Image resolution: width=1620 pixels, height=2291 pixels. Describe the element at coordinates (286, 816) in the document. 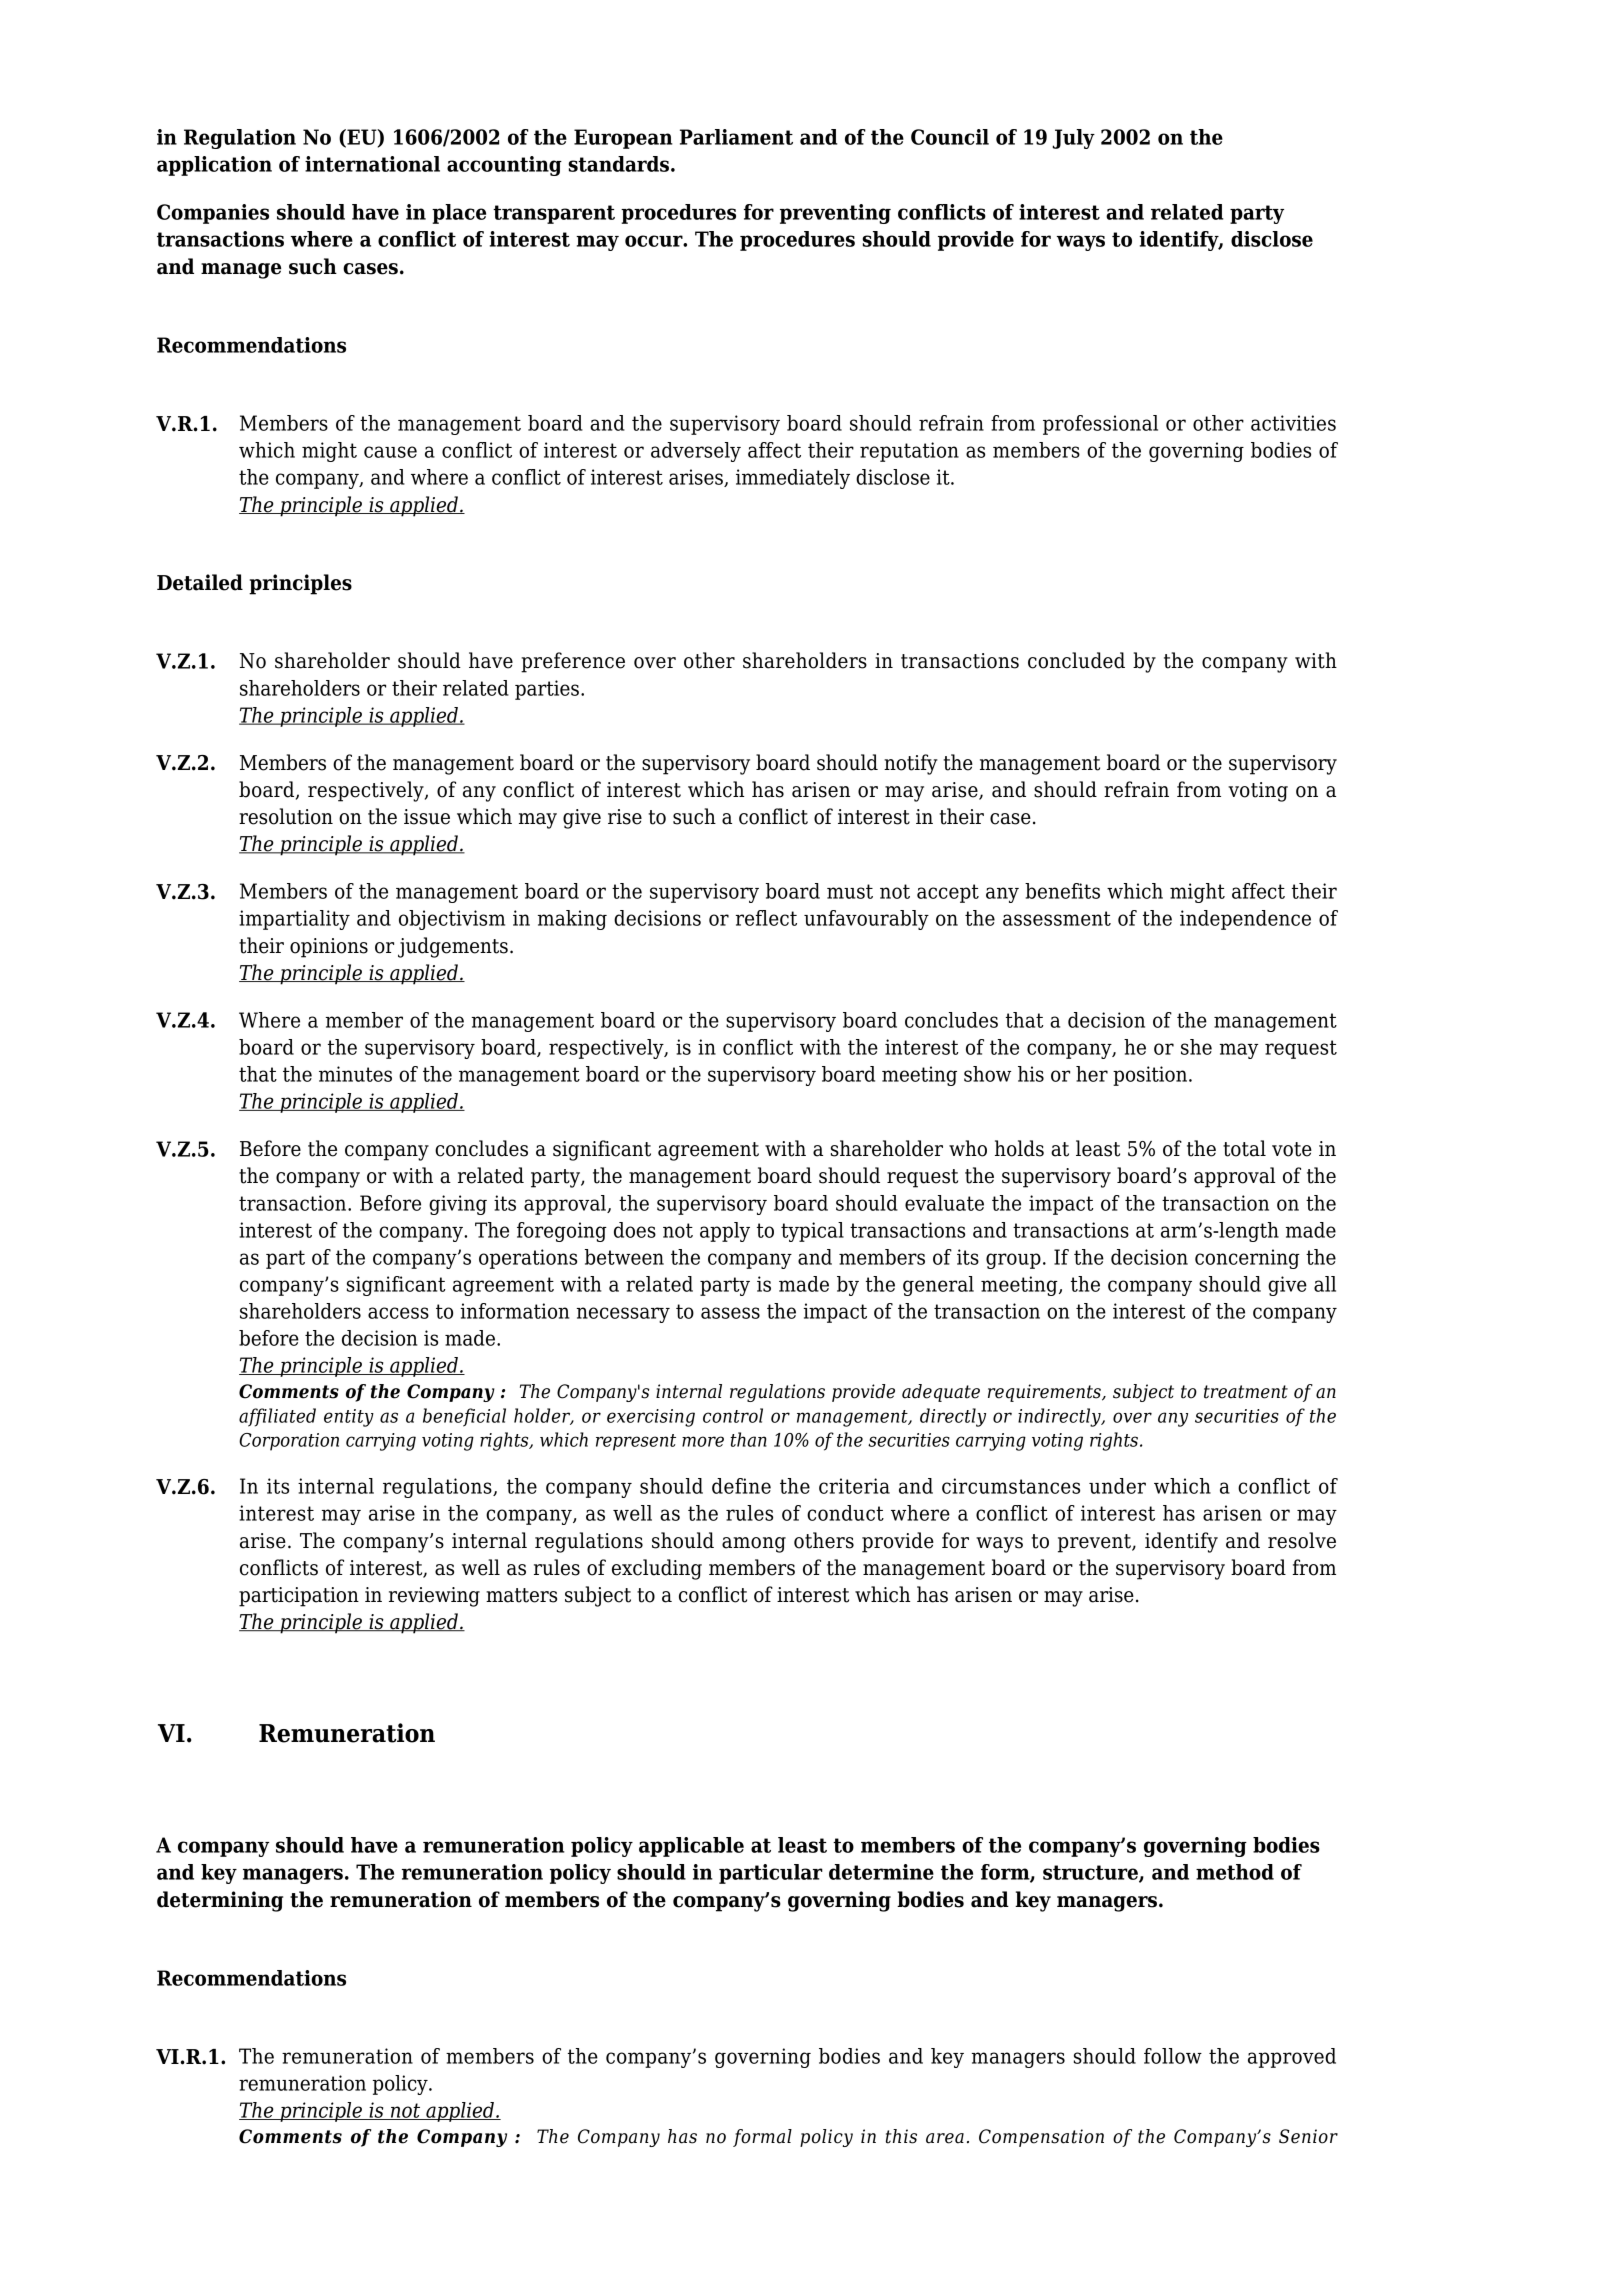

I see `resolution` at that location.
